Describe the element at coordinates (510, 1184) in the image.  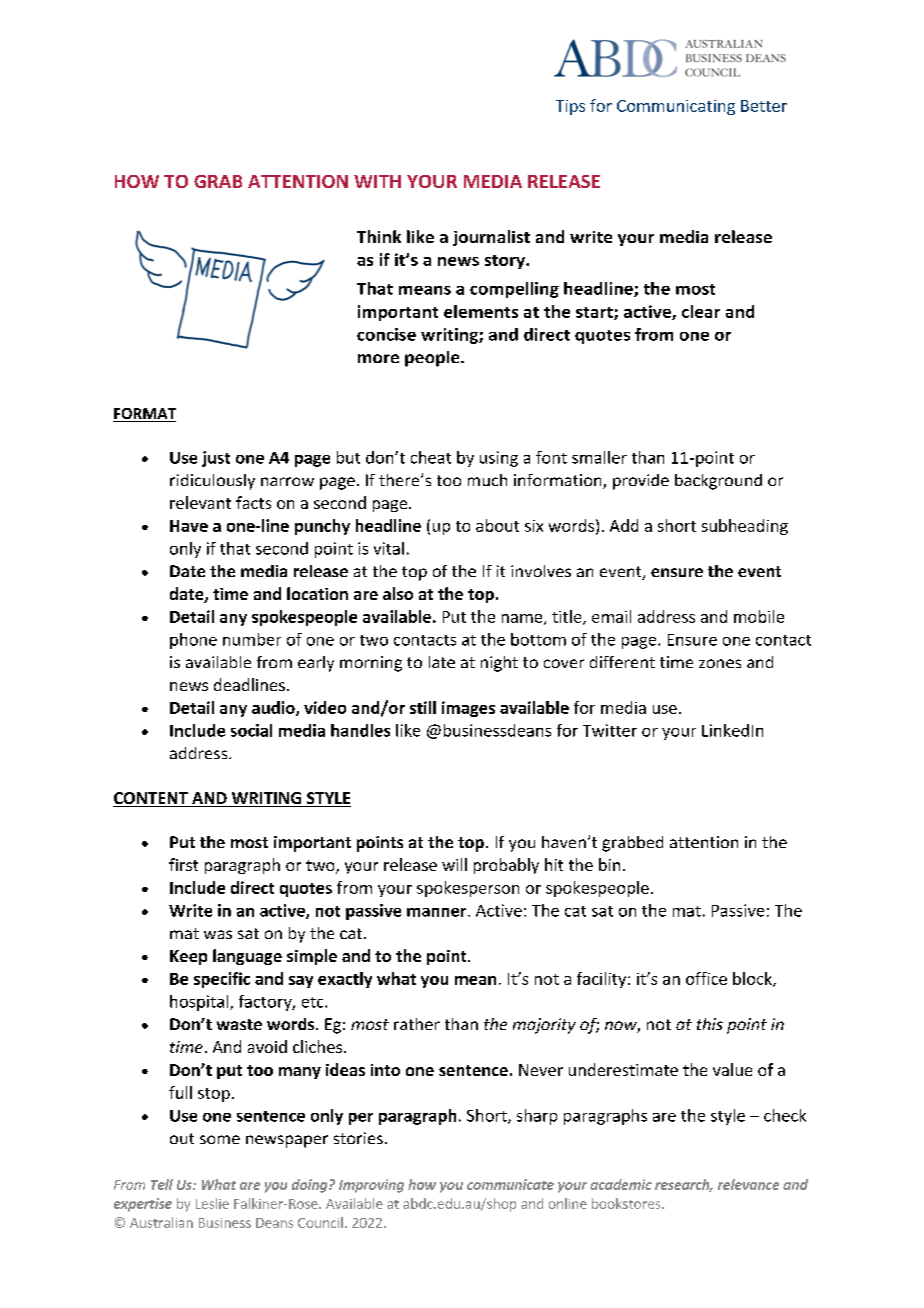
I see `communicate` at that location.
